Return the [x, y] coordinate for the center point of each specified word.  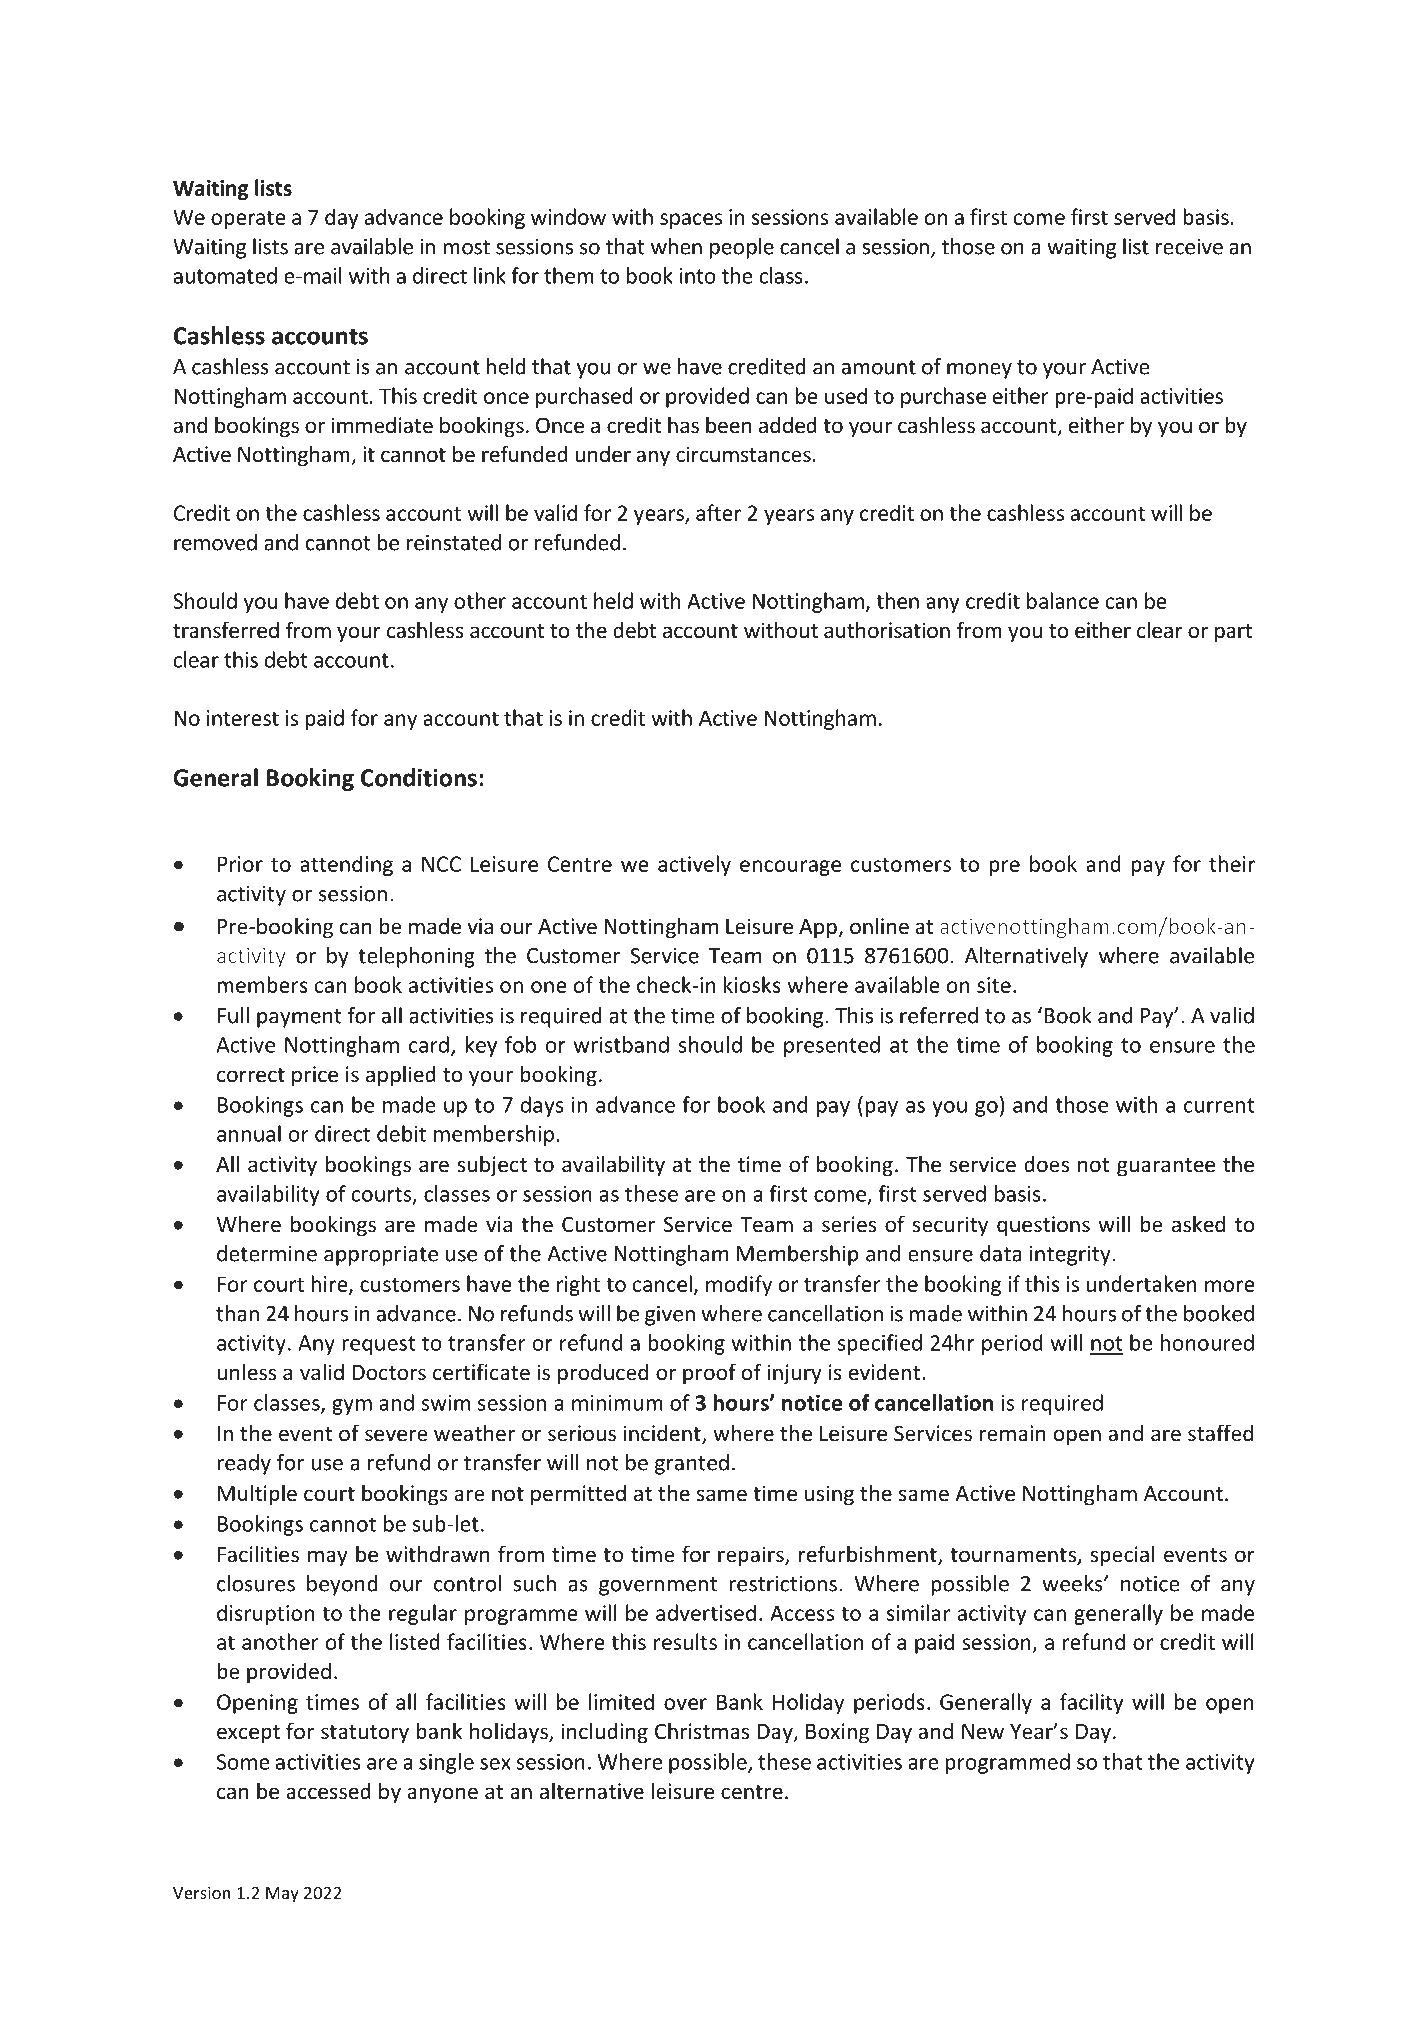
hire [330, 1285]
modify [739, 1285]
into [698, 276]
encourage [790, 868]
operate [248, 219]
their [1232, 863]
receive [1189, 246]
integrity [1070, 1255]
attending [346, 865]
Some [243, 1762]
